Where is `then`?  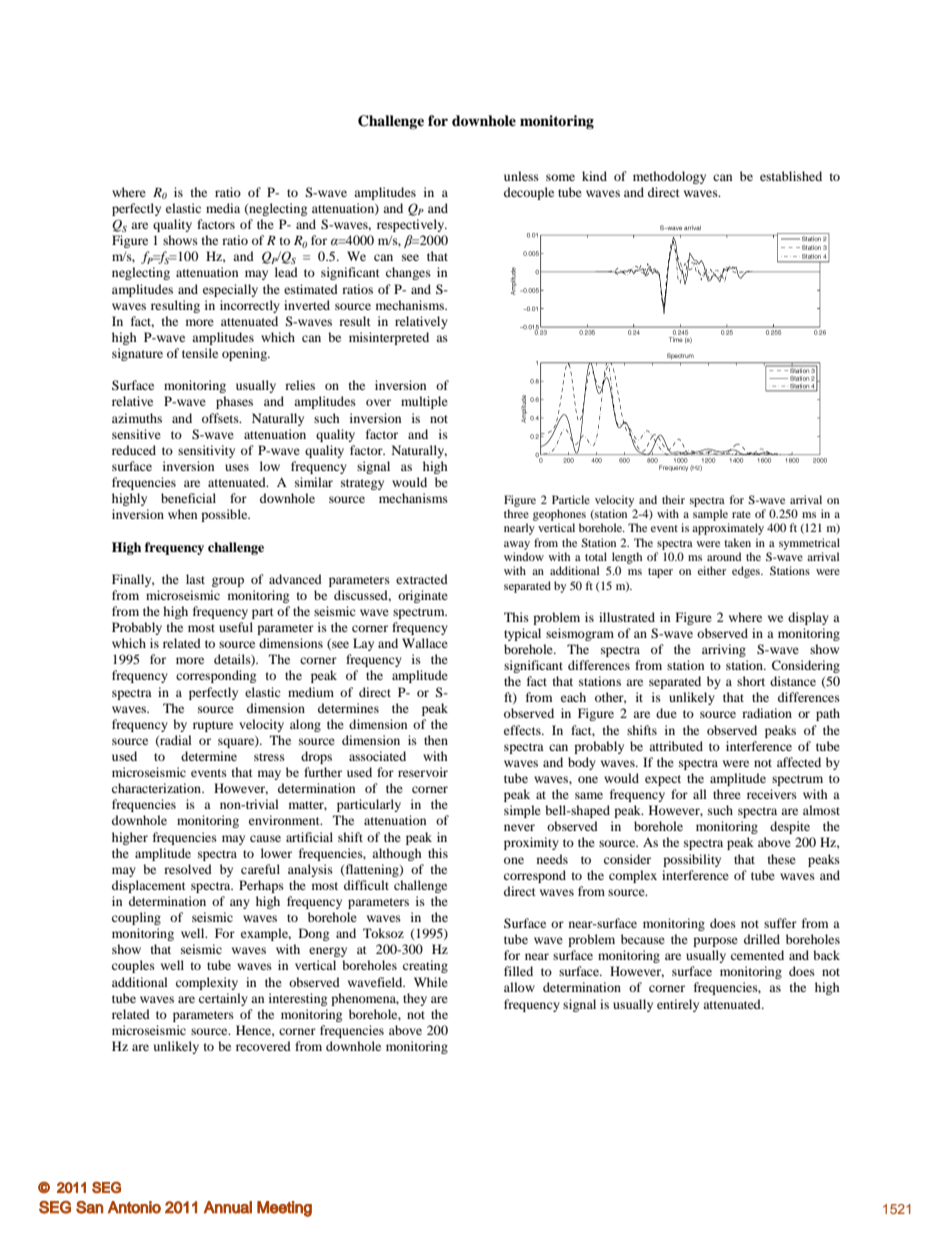 then is located at coordinates (436, 740).
